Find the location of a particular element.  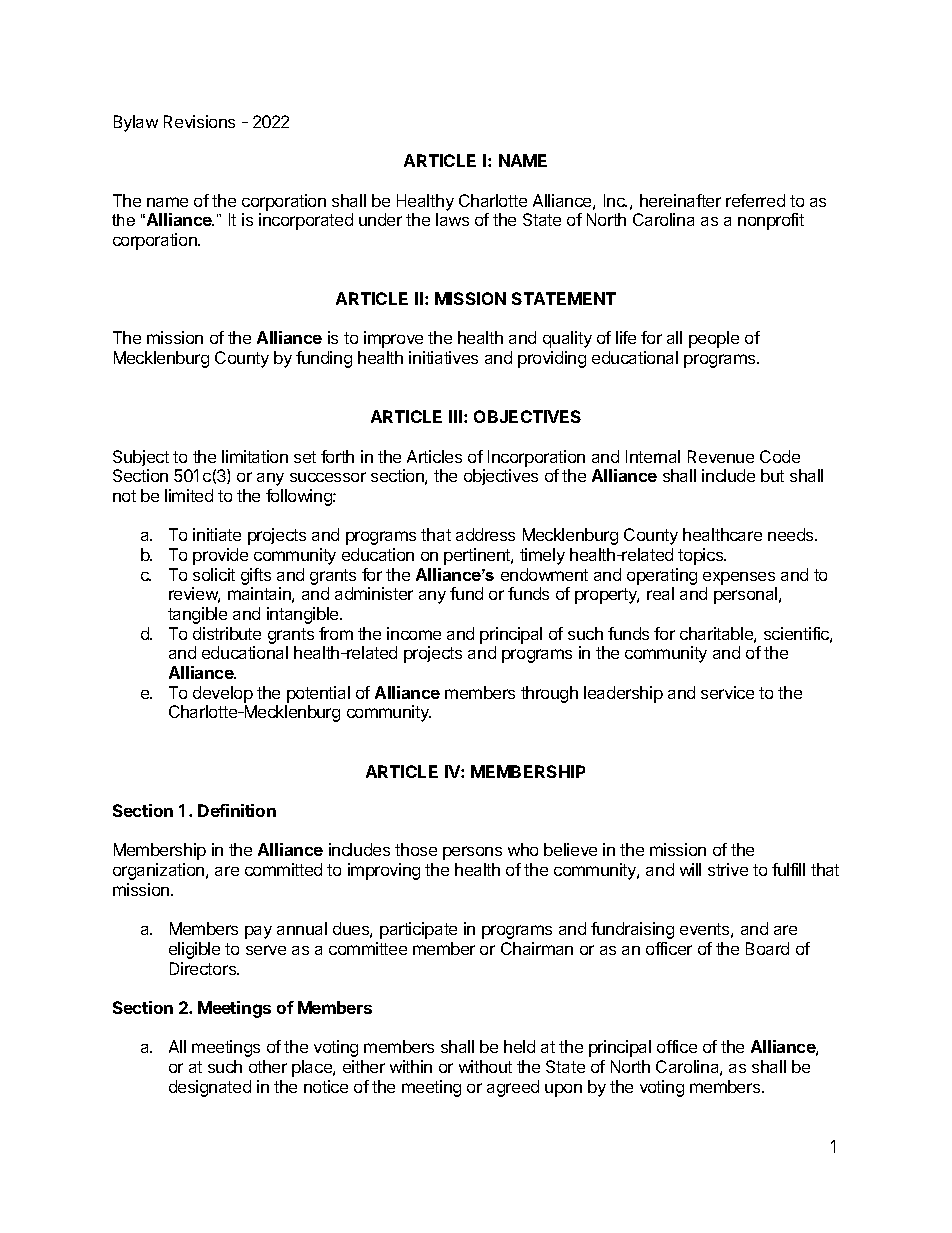

Revisions is located at coordinates (199, 121).
